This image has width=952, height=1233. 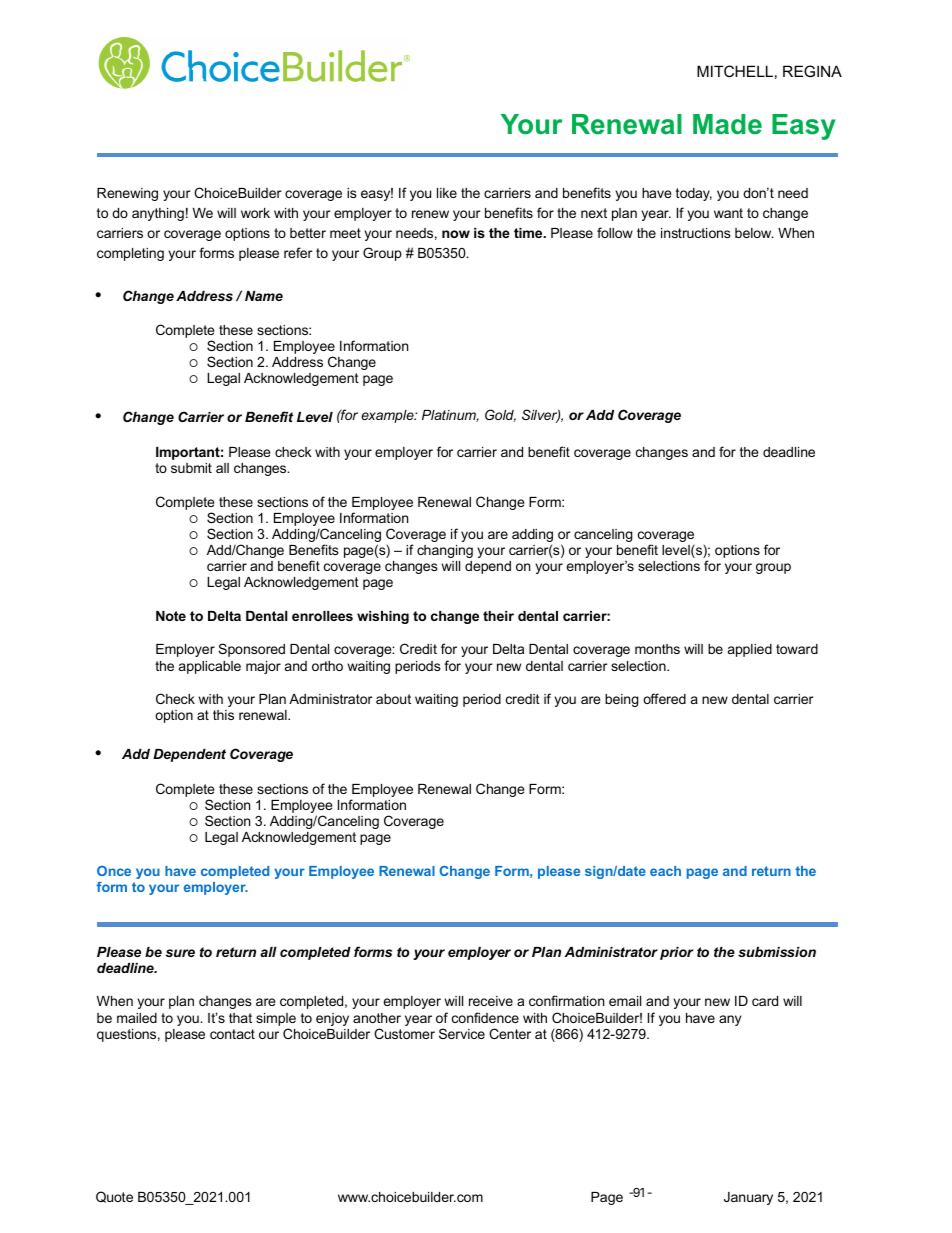 I want to click on anything, so click(x=158, y=214).
